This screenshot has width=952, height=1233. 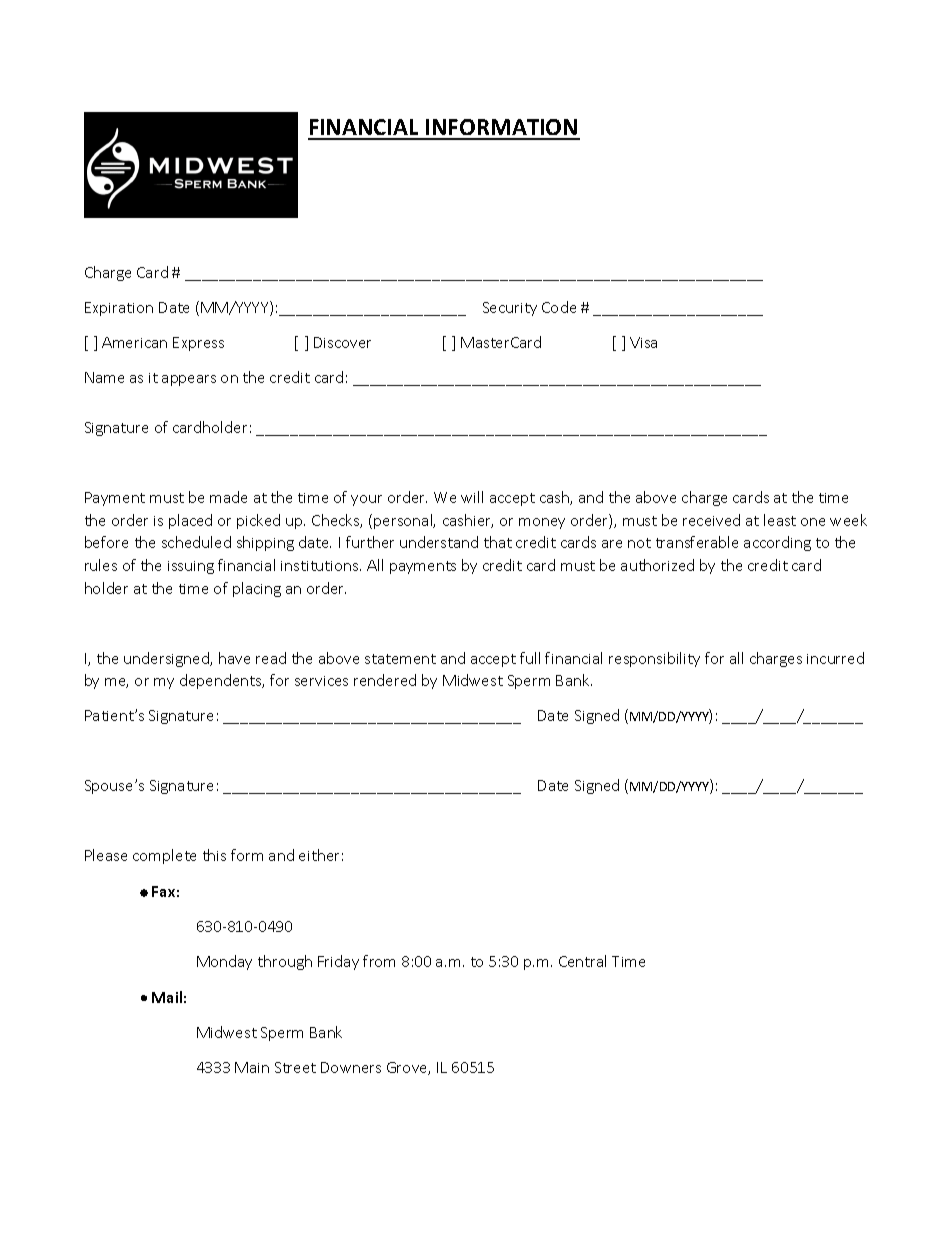 I want to click on rendered, so click(x=385, y=680).
